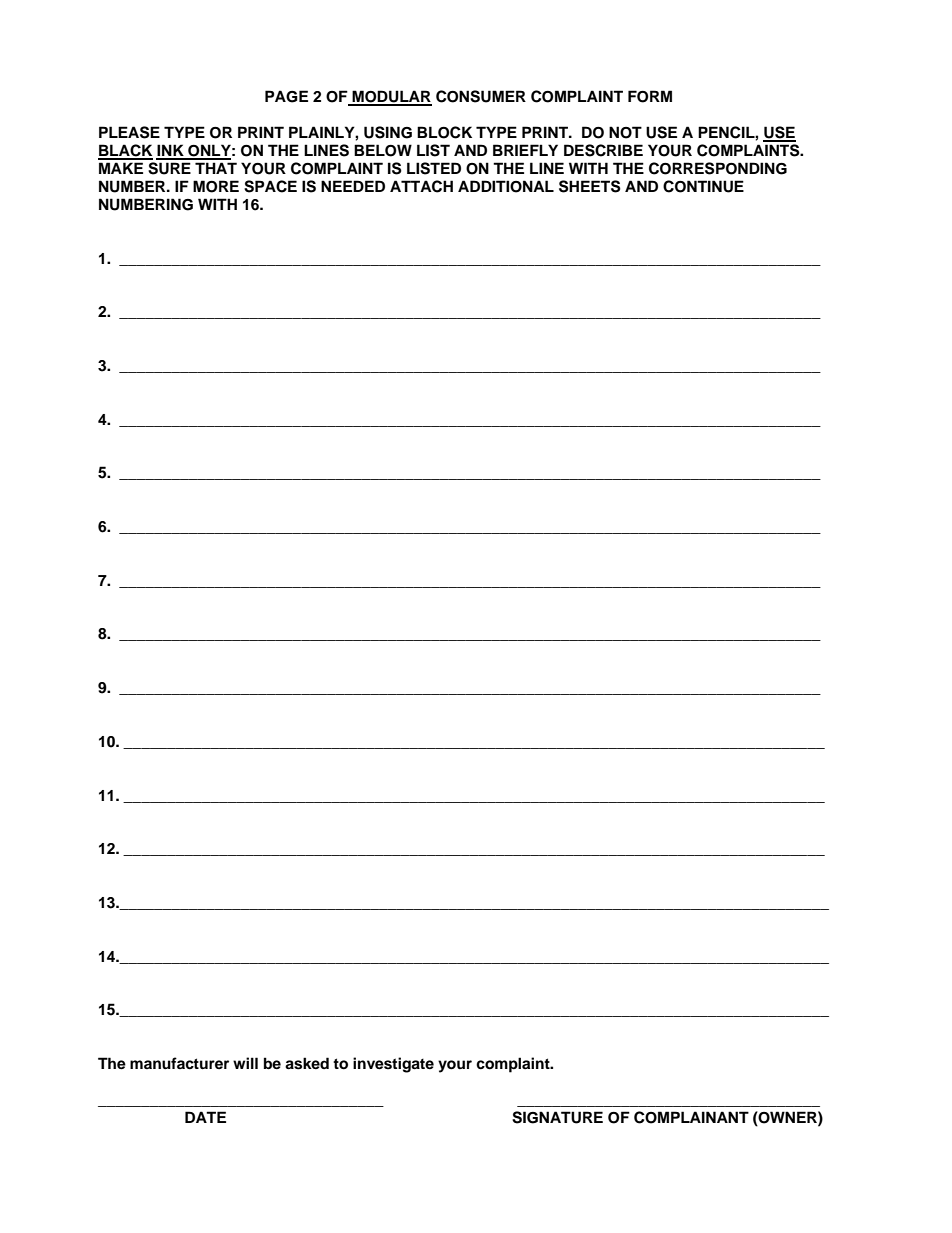 The width and height of the page is (952, 1233). What do you see at coordinates (179, 1063) in the page?
I see `manufacturer` at bounding box center [179, 1063].
